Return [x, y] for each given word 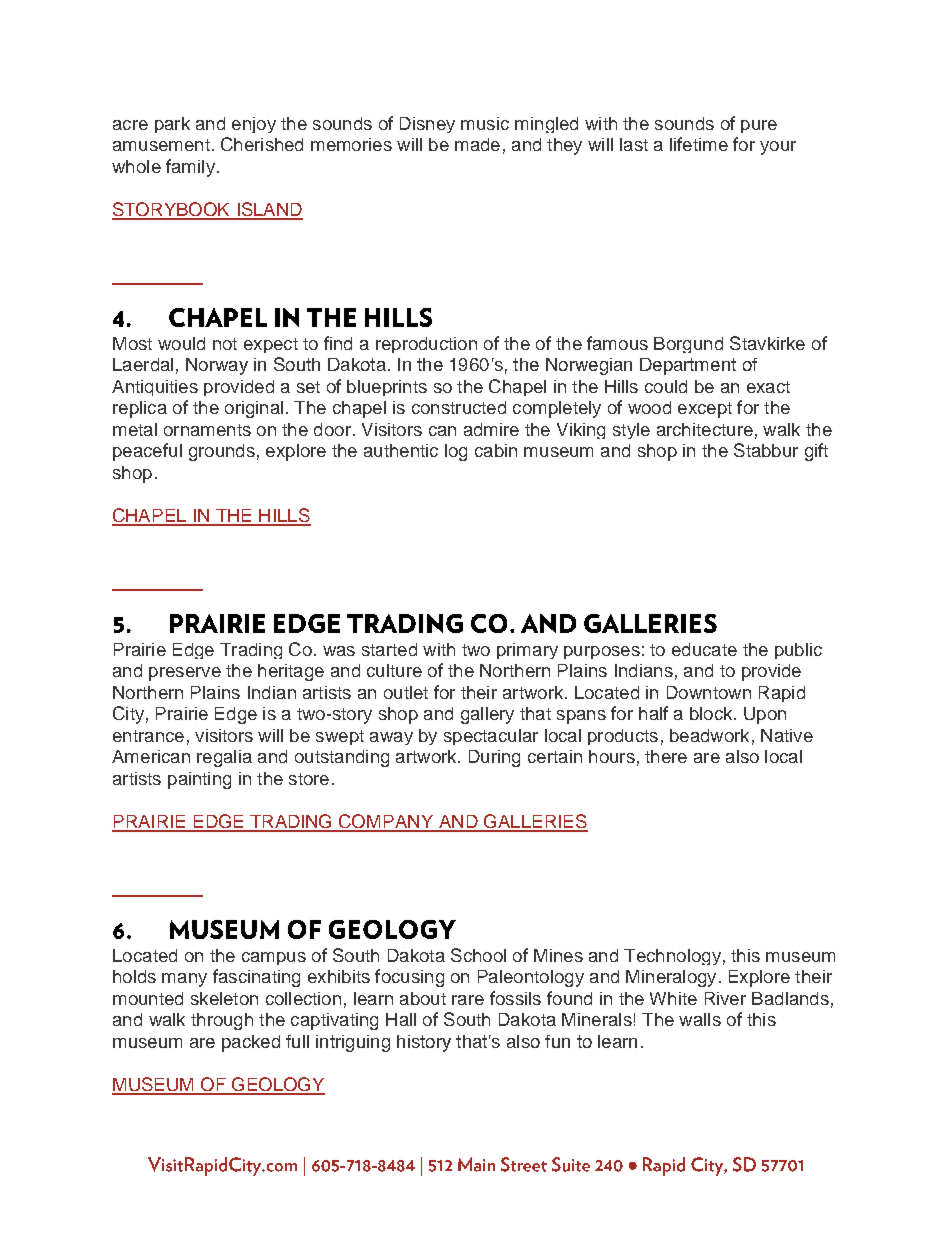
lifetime [699, 144]
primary [527, 651]
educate [704, 649]
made [477, 144]
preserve [185, 674]
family [190, 168]
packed [251, 1043]
